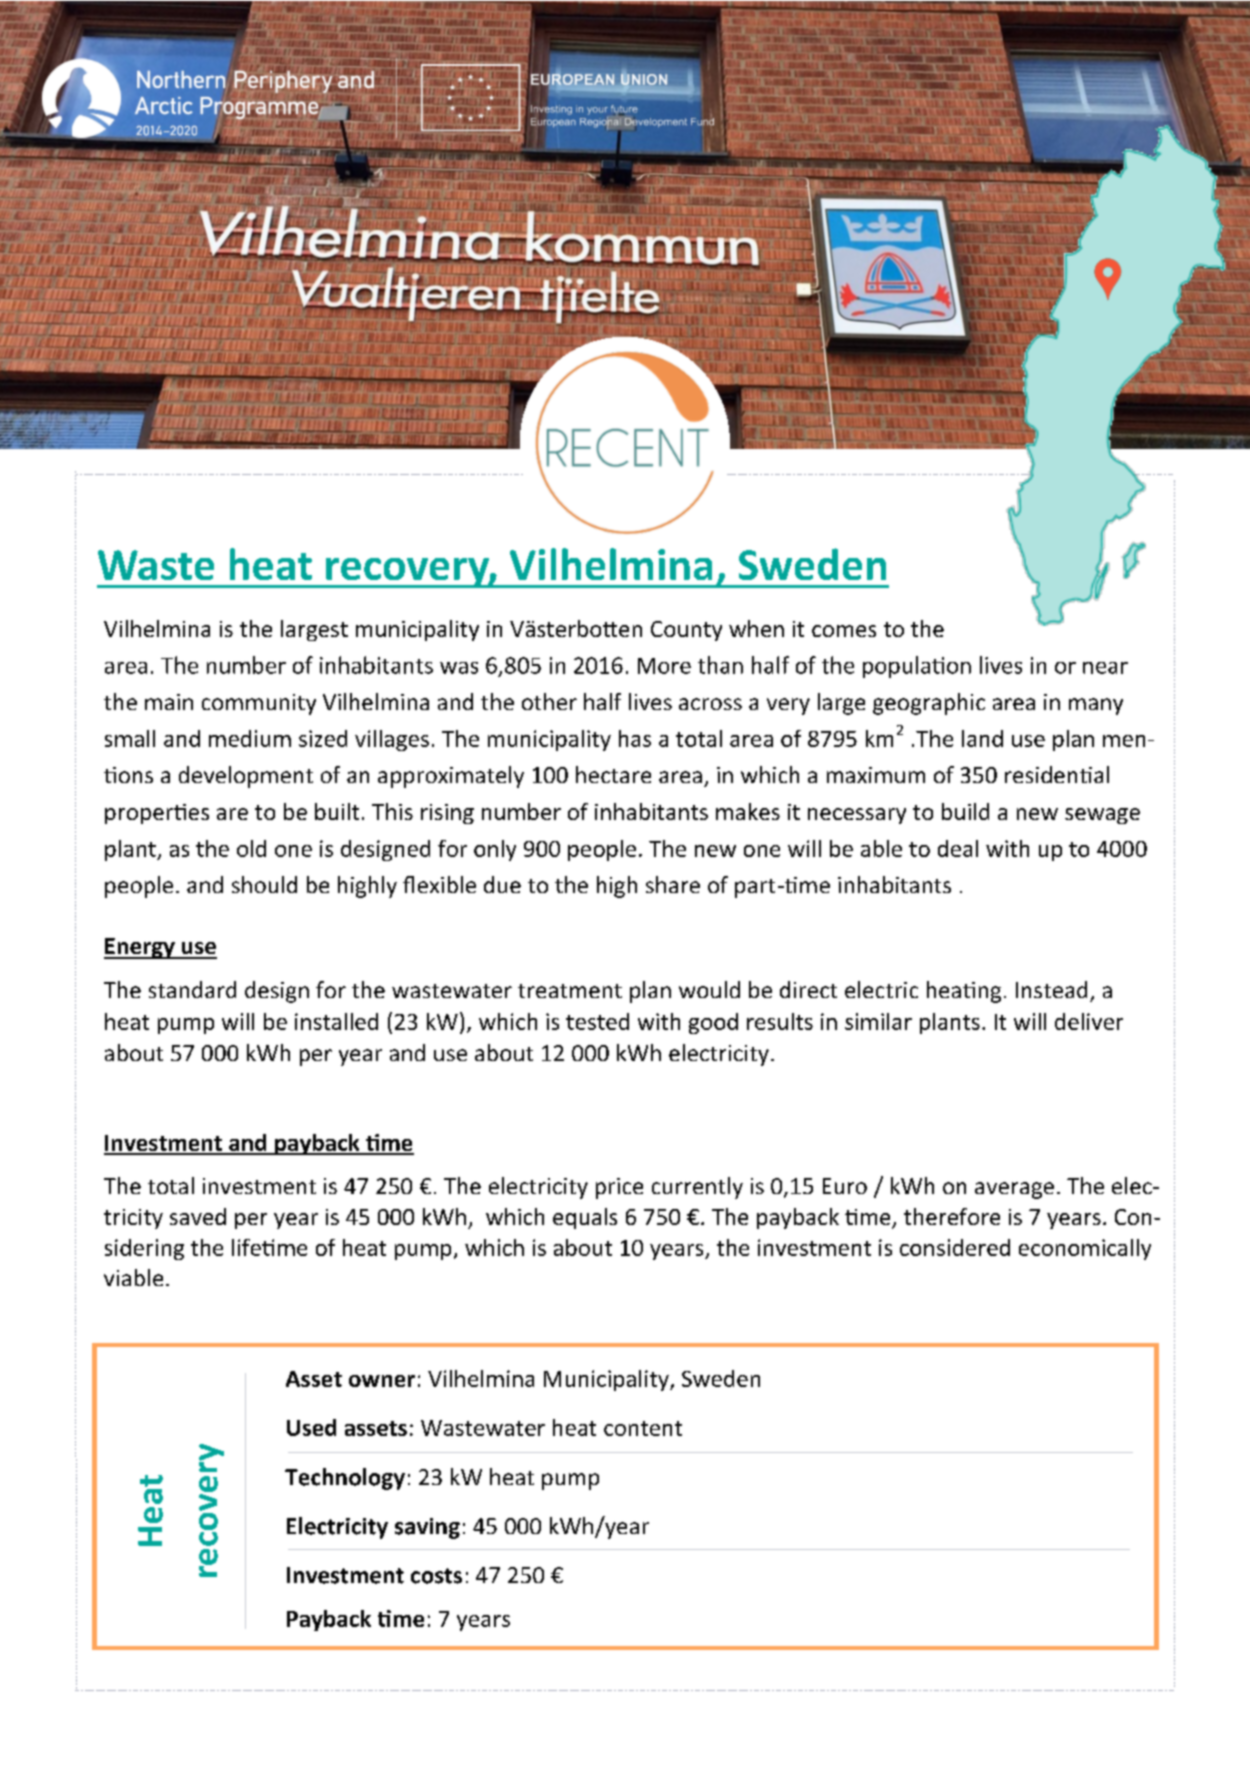 This screenshot has height=1767, width=1250. What do you see at coordinates (382, 1381) in the screenshot?
I see `owner` at bounding box center [382, 1381].
